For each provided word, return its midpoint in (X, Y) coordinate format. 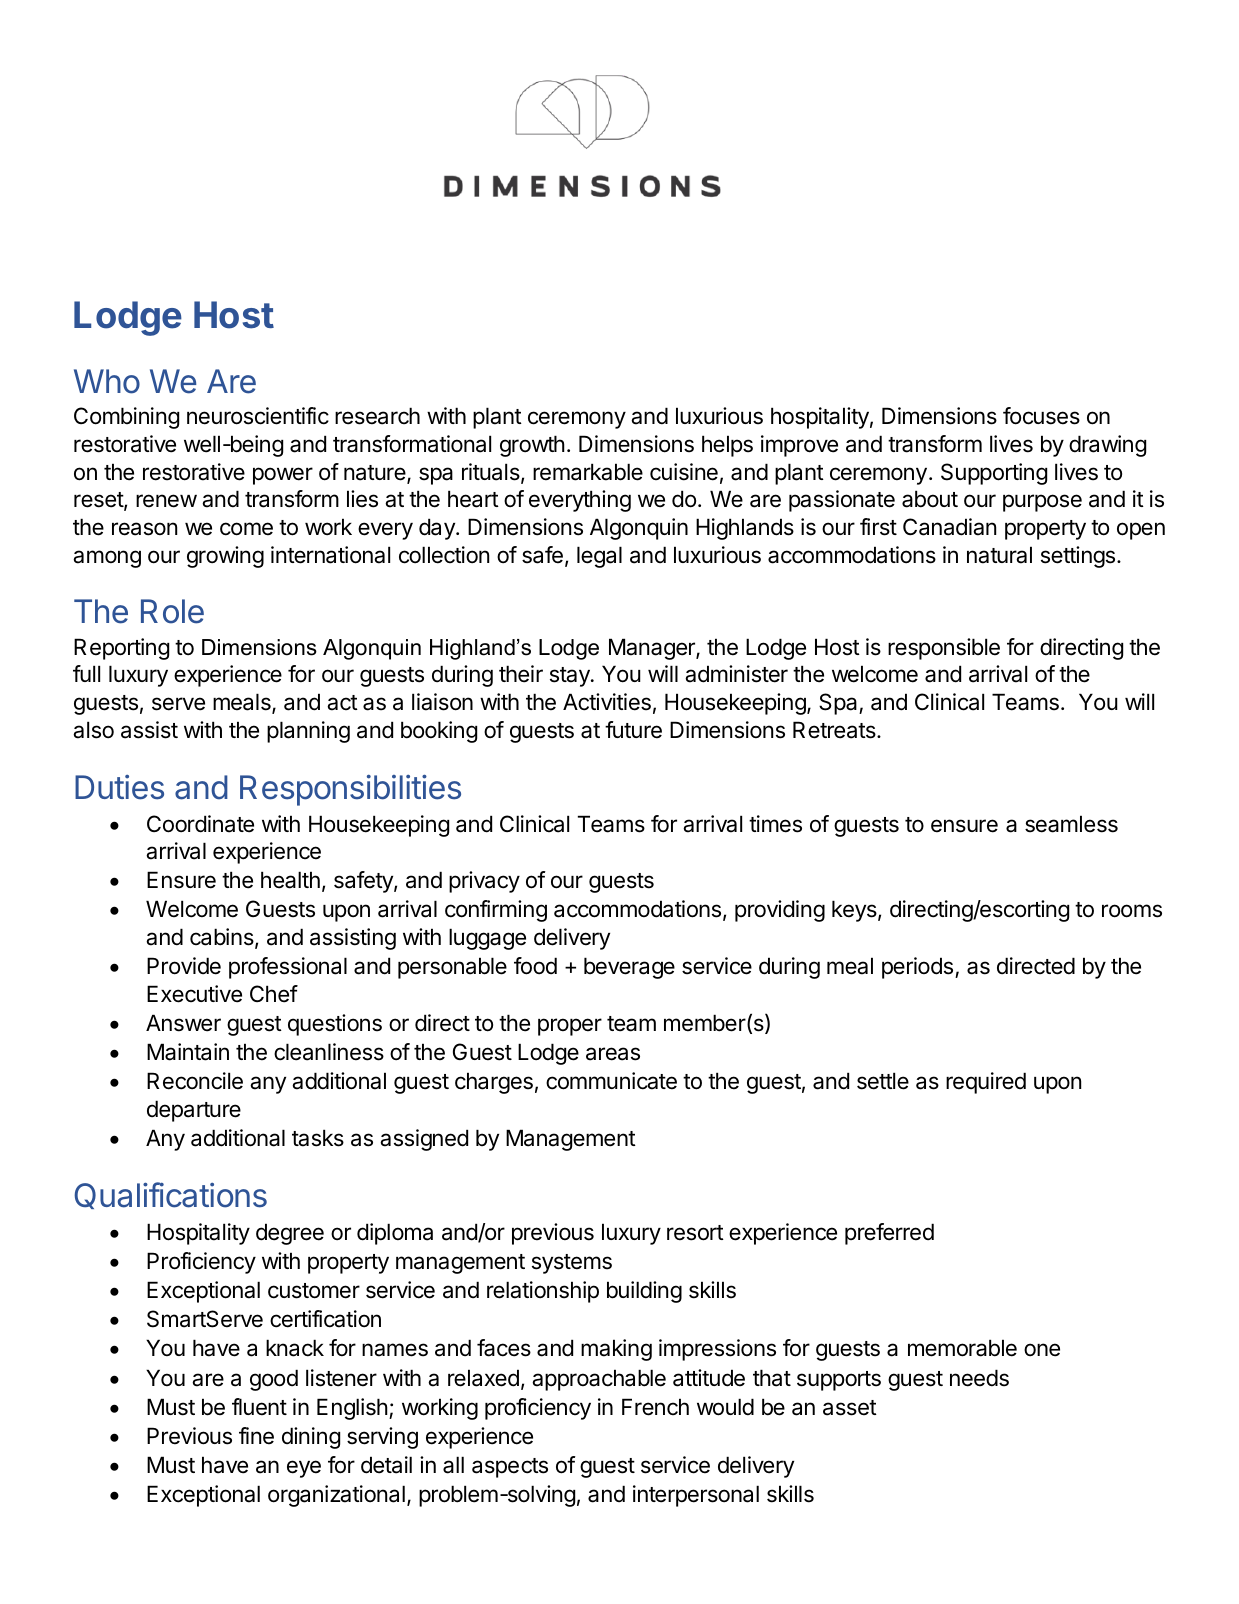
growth (532, 446)
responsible (944, 649)
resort (695, 1233)
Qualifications (170, 1195)
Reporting (121, 649)
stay (571, 677)
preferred (889, 1234)
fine (256, 1436)
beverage (629, 968)
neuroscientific (258, 416)
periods (919, 968)
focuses (1041, 416)
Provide (184, 966)
